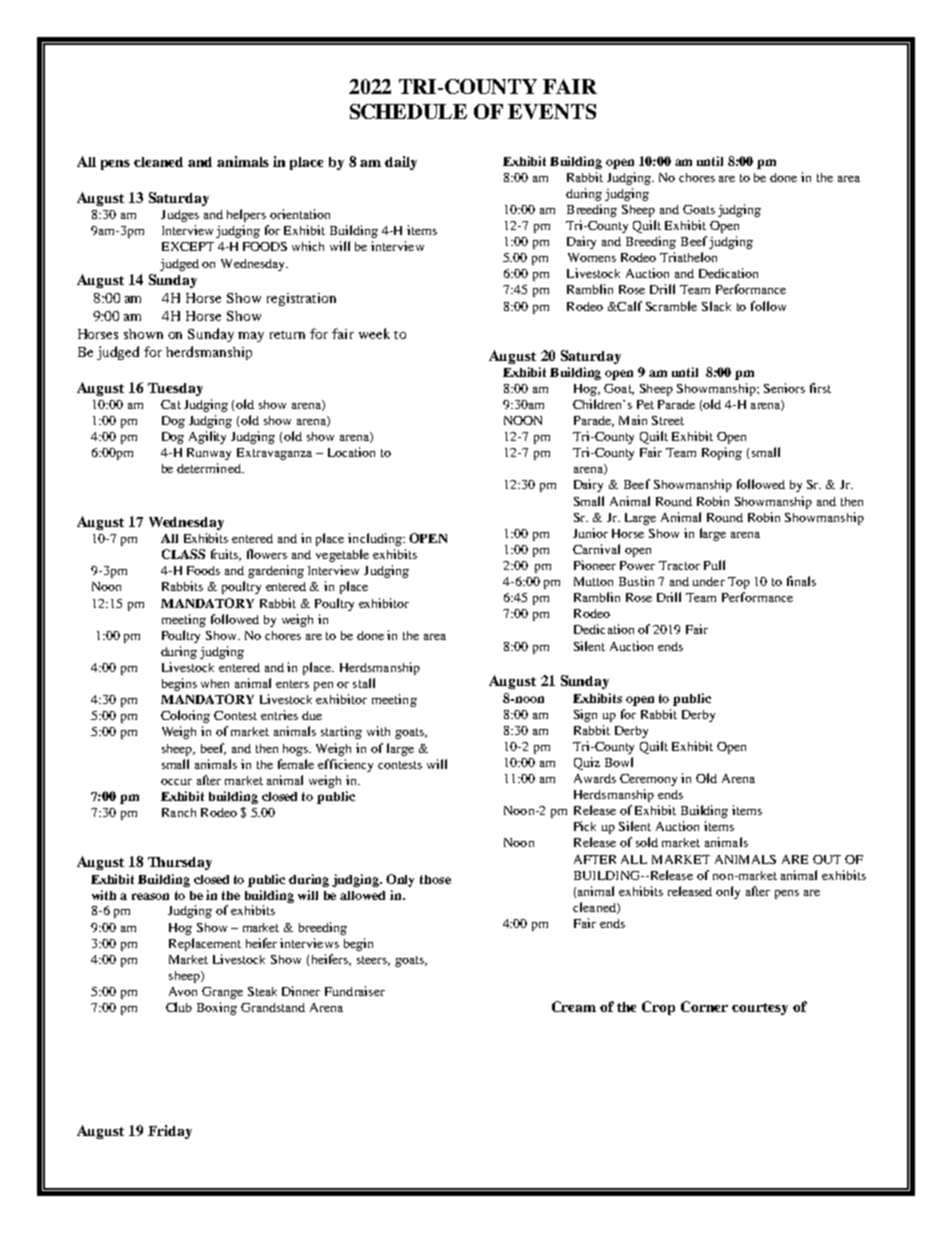 The image size is (952, 1233). Describe the element at coordinates (552, 111) in the page. I see `EVENTS` at that location.
